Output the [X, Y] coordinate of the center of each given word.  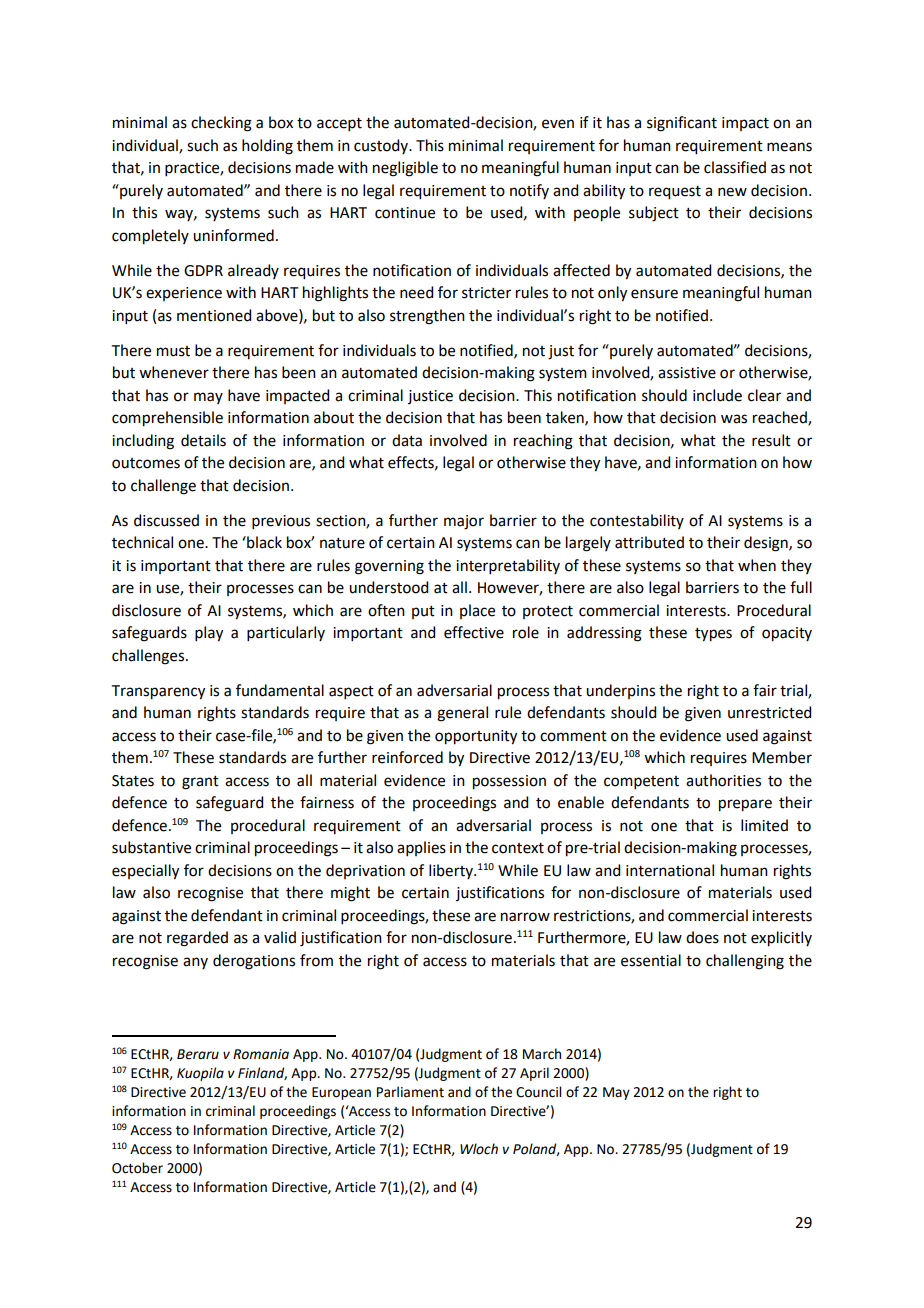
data [407, 440]
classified [735, 167]
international [670, 870]
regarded [197, 939]
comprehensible [167, 419]
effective [474, 632]
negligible [405, 169]
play [209, 634]
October [137, 1168]
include [717, 395]
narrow [525, 917]
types [713, 635]
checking [221, 124]
